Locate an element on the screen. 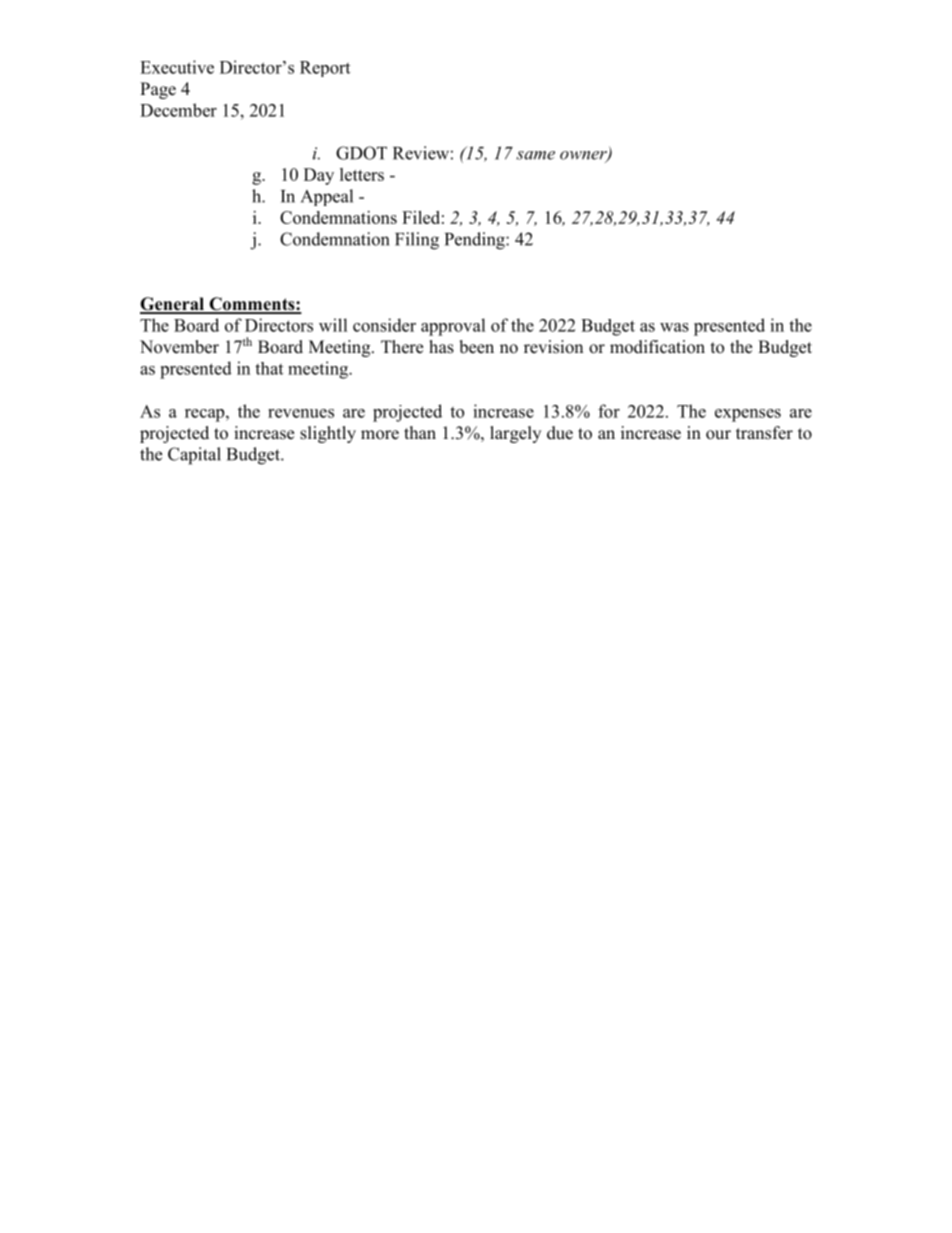 Image resolution: width=952 pixels, height=1233 pixels. was is located at coordinates (674, 327).
